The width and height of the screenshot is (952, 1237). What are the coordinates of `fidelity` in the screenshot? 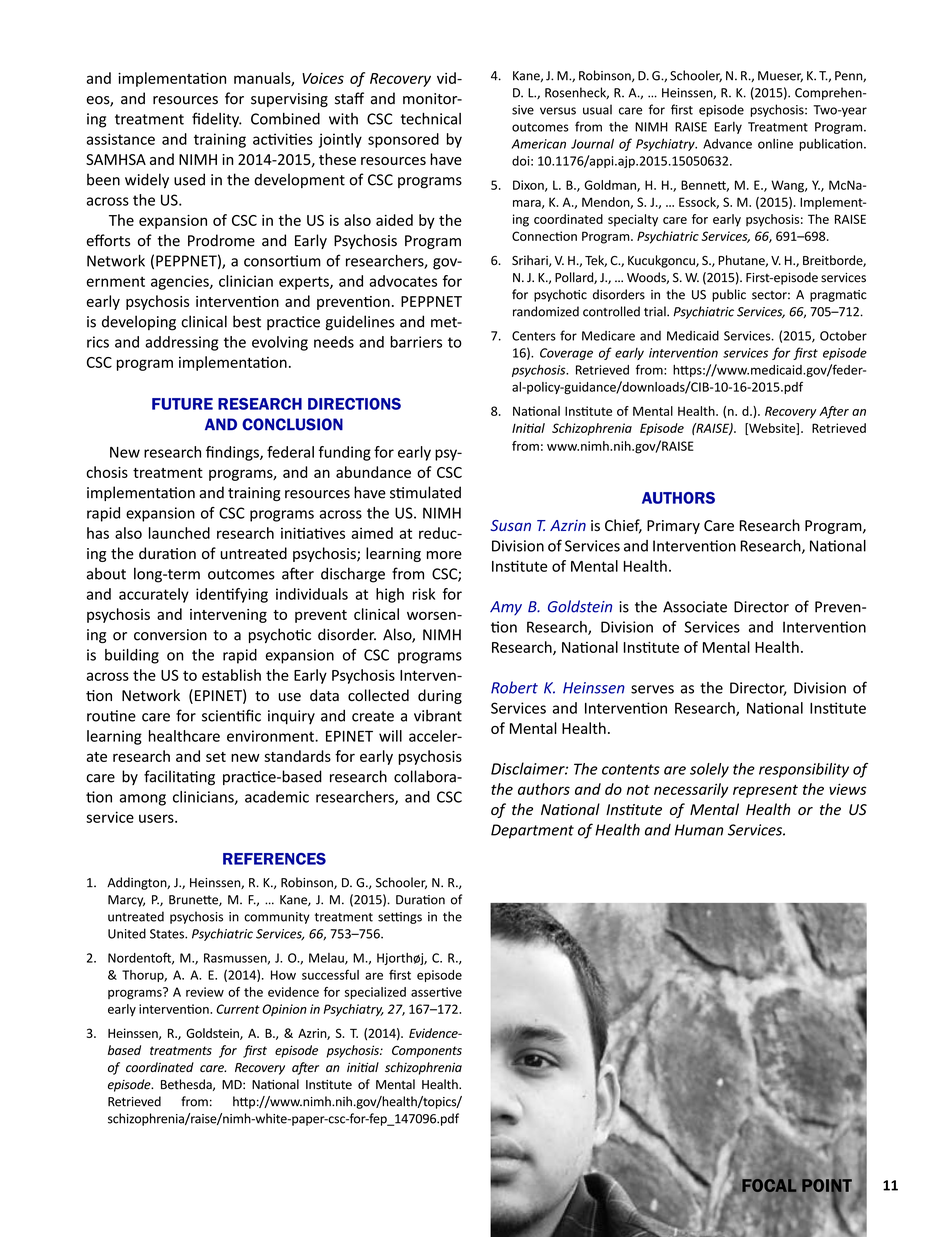 It's located at (217, 120).
